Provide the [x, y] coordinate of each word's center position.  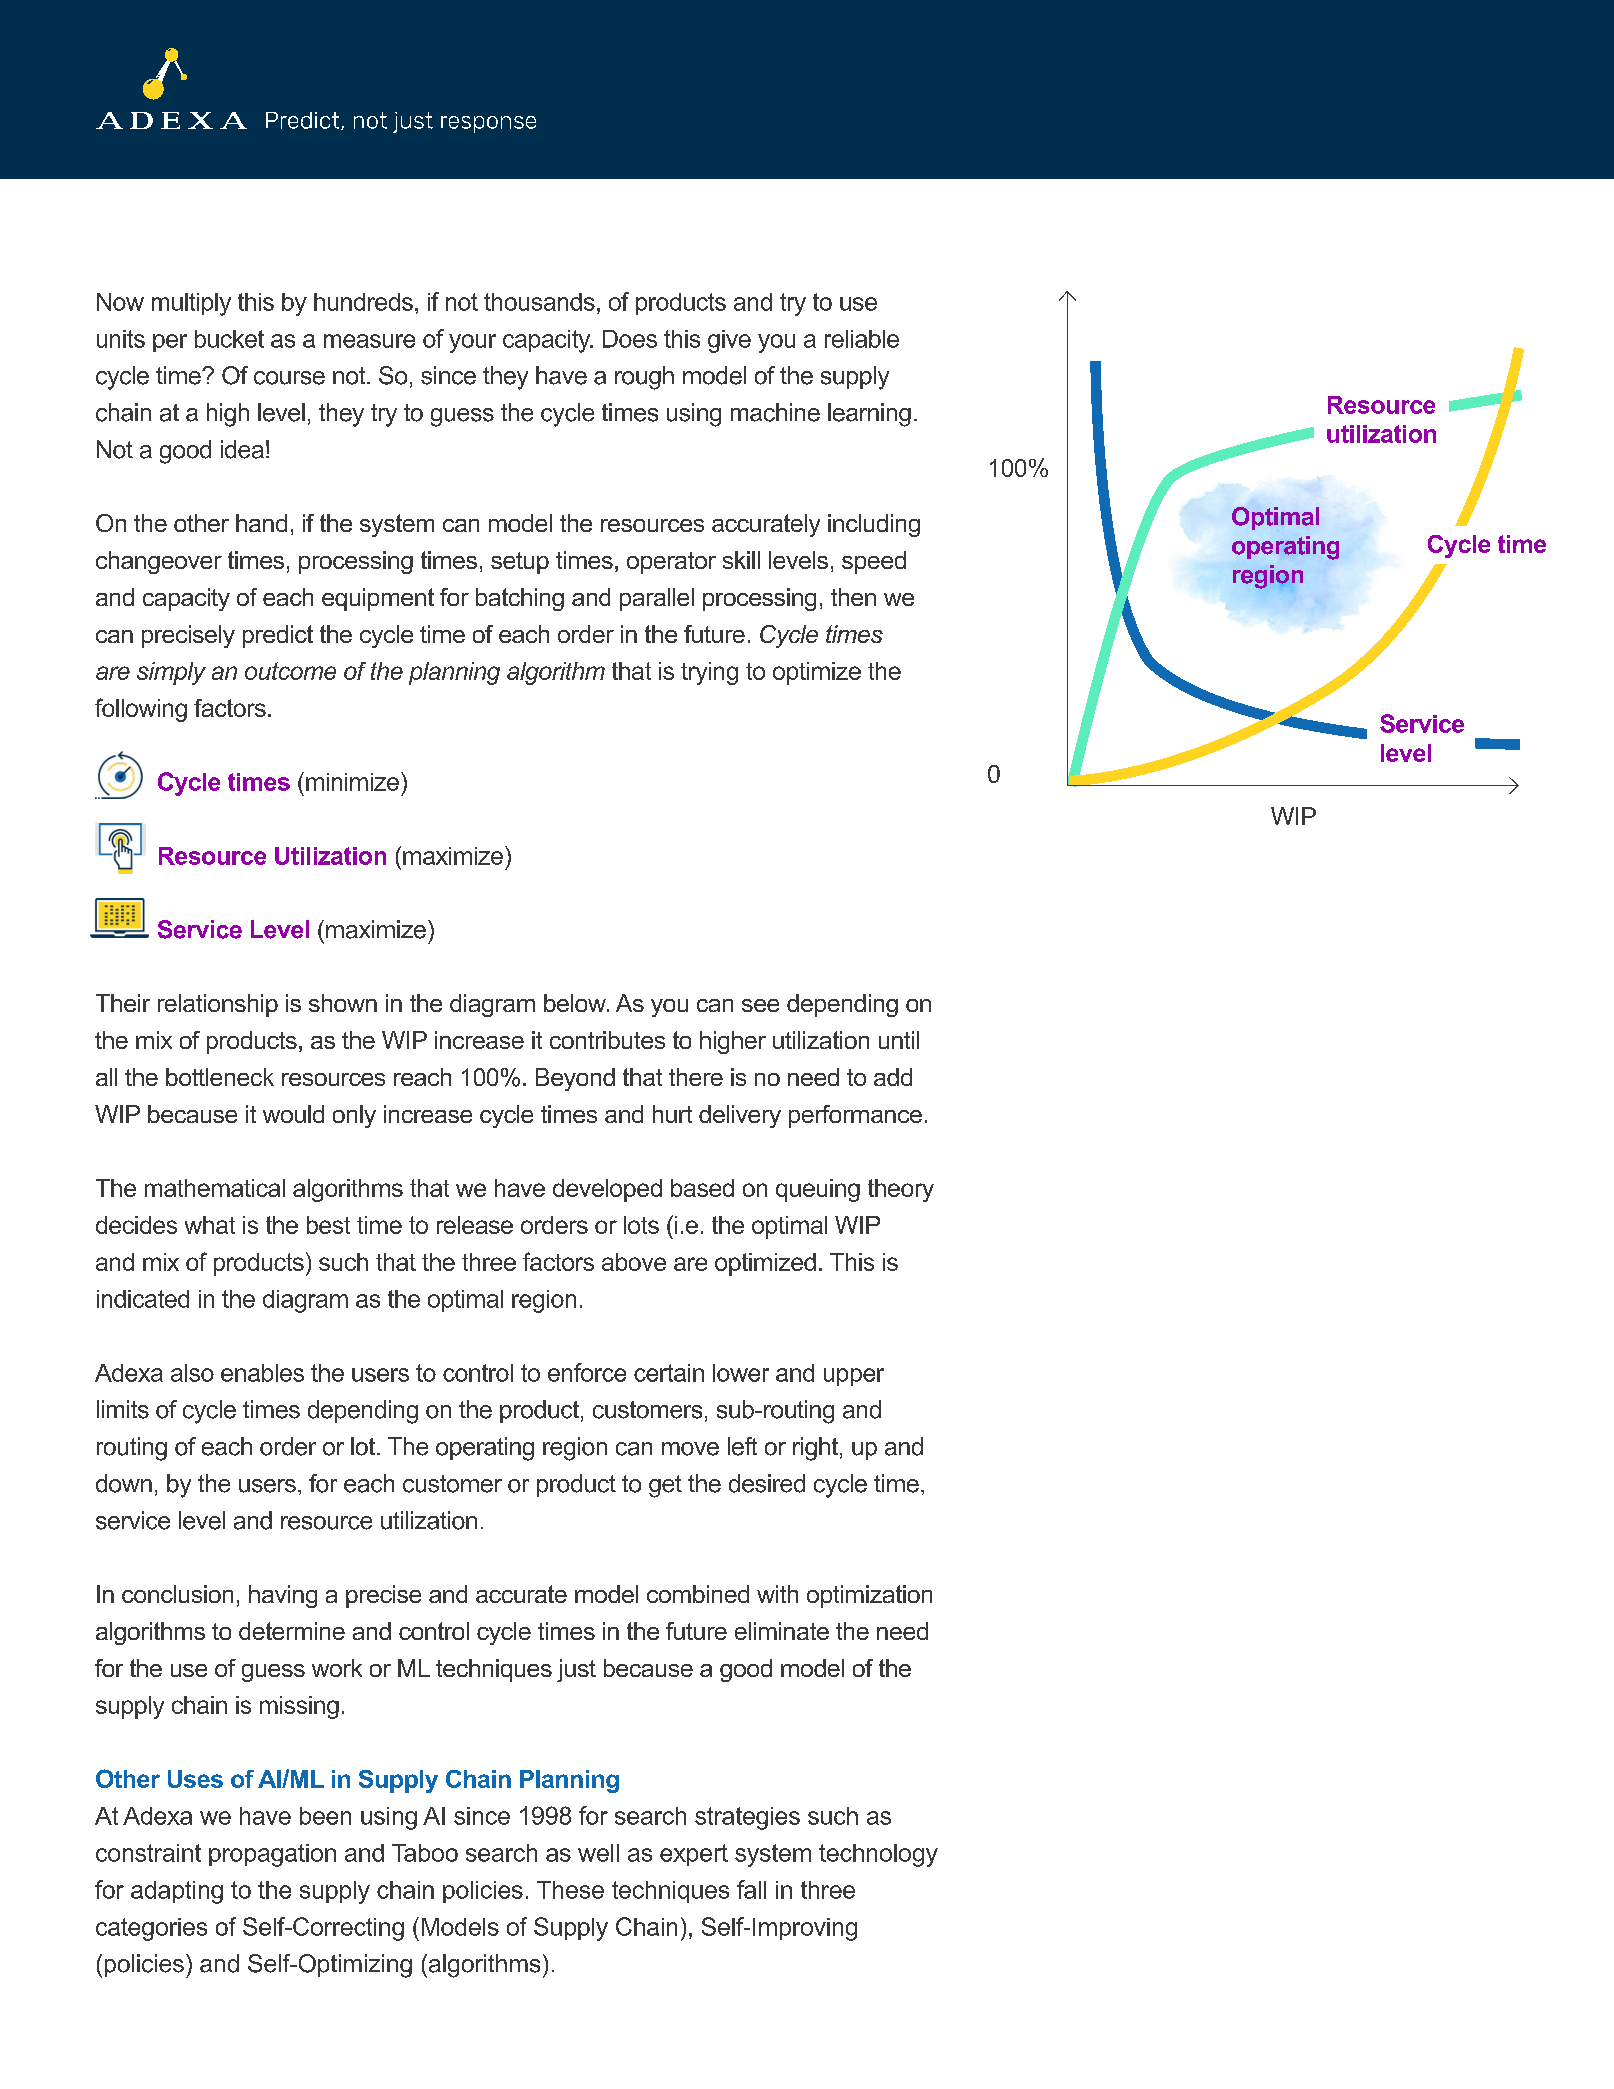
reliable [862, 339]
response [488, 124]
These [570, 1890]
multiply [191, 304]
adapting [177, 1892]
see [760, 1005]
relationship [218, 1005]
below [576, 1003]
